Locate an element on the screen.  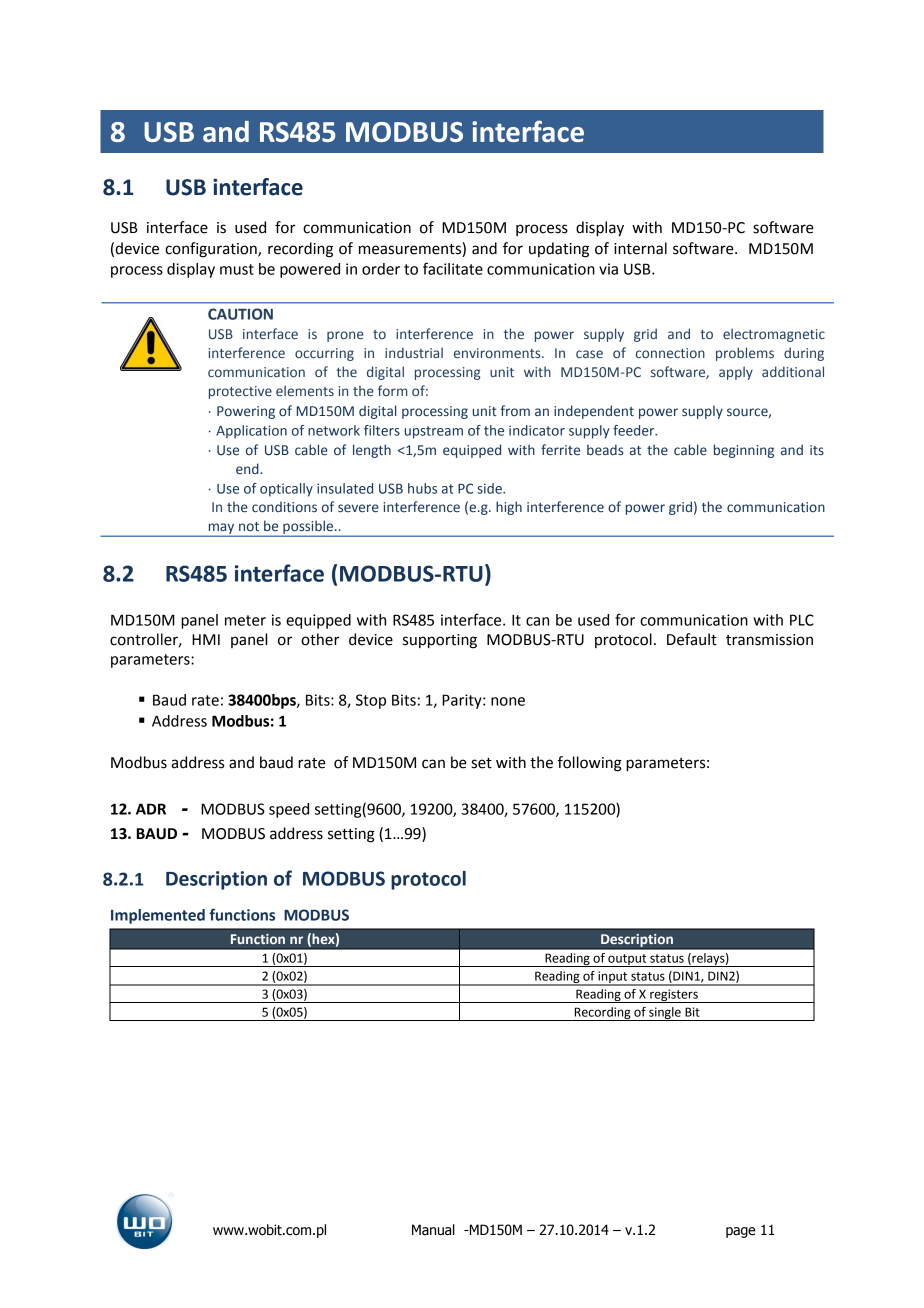
Implemented is located at coordinates (158, 916).
